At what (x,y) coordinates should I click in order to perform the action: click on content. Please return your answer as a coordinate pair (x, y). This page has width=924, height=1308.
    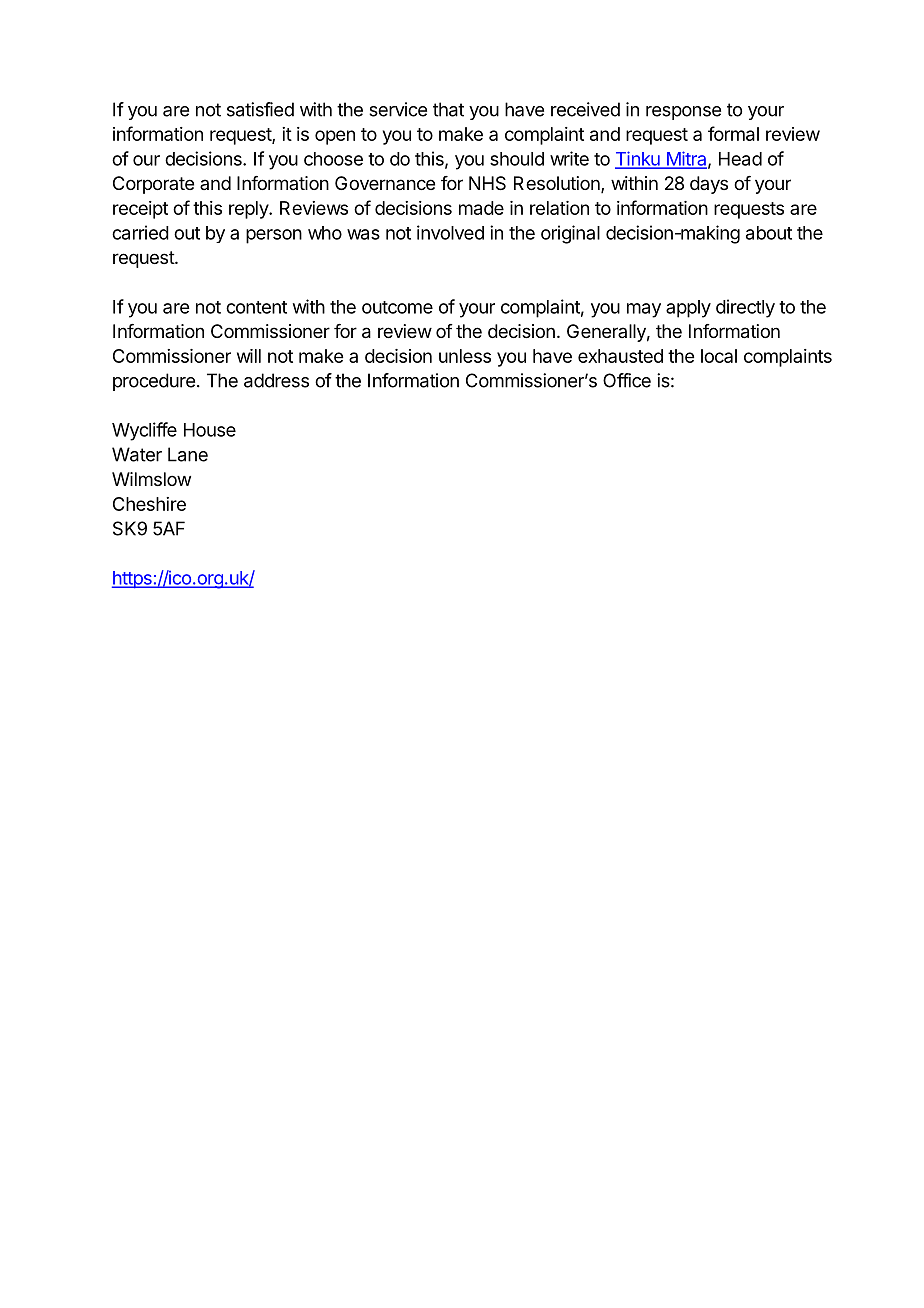
    Looking at the image, I should click on (256, 307).
